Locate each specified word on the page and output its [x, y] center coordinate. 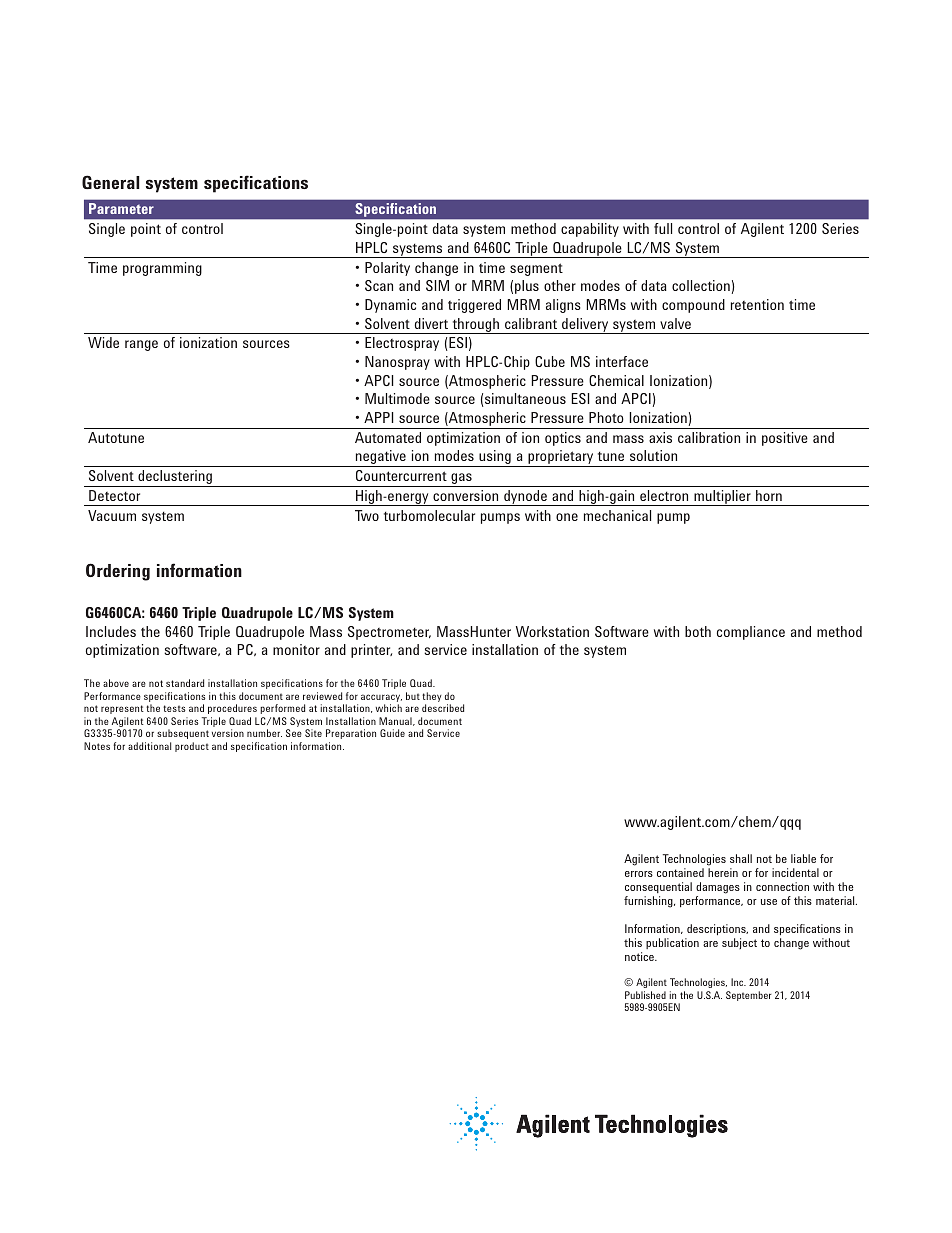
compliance [751, 633]
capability [590, 230]
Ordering [118, 572]
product [192, 747]
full [663, 228]
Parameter [121, 208]
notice [640, 956]
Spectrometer [389, 633]
